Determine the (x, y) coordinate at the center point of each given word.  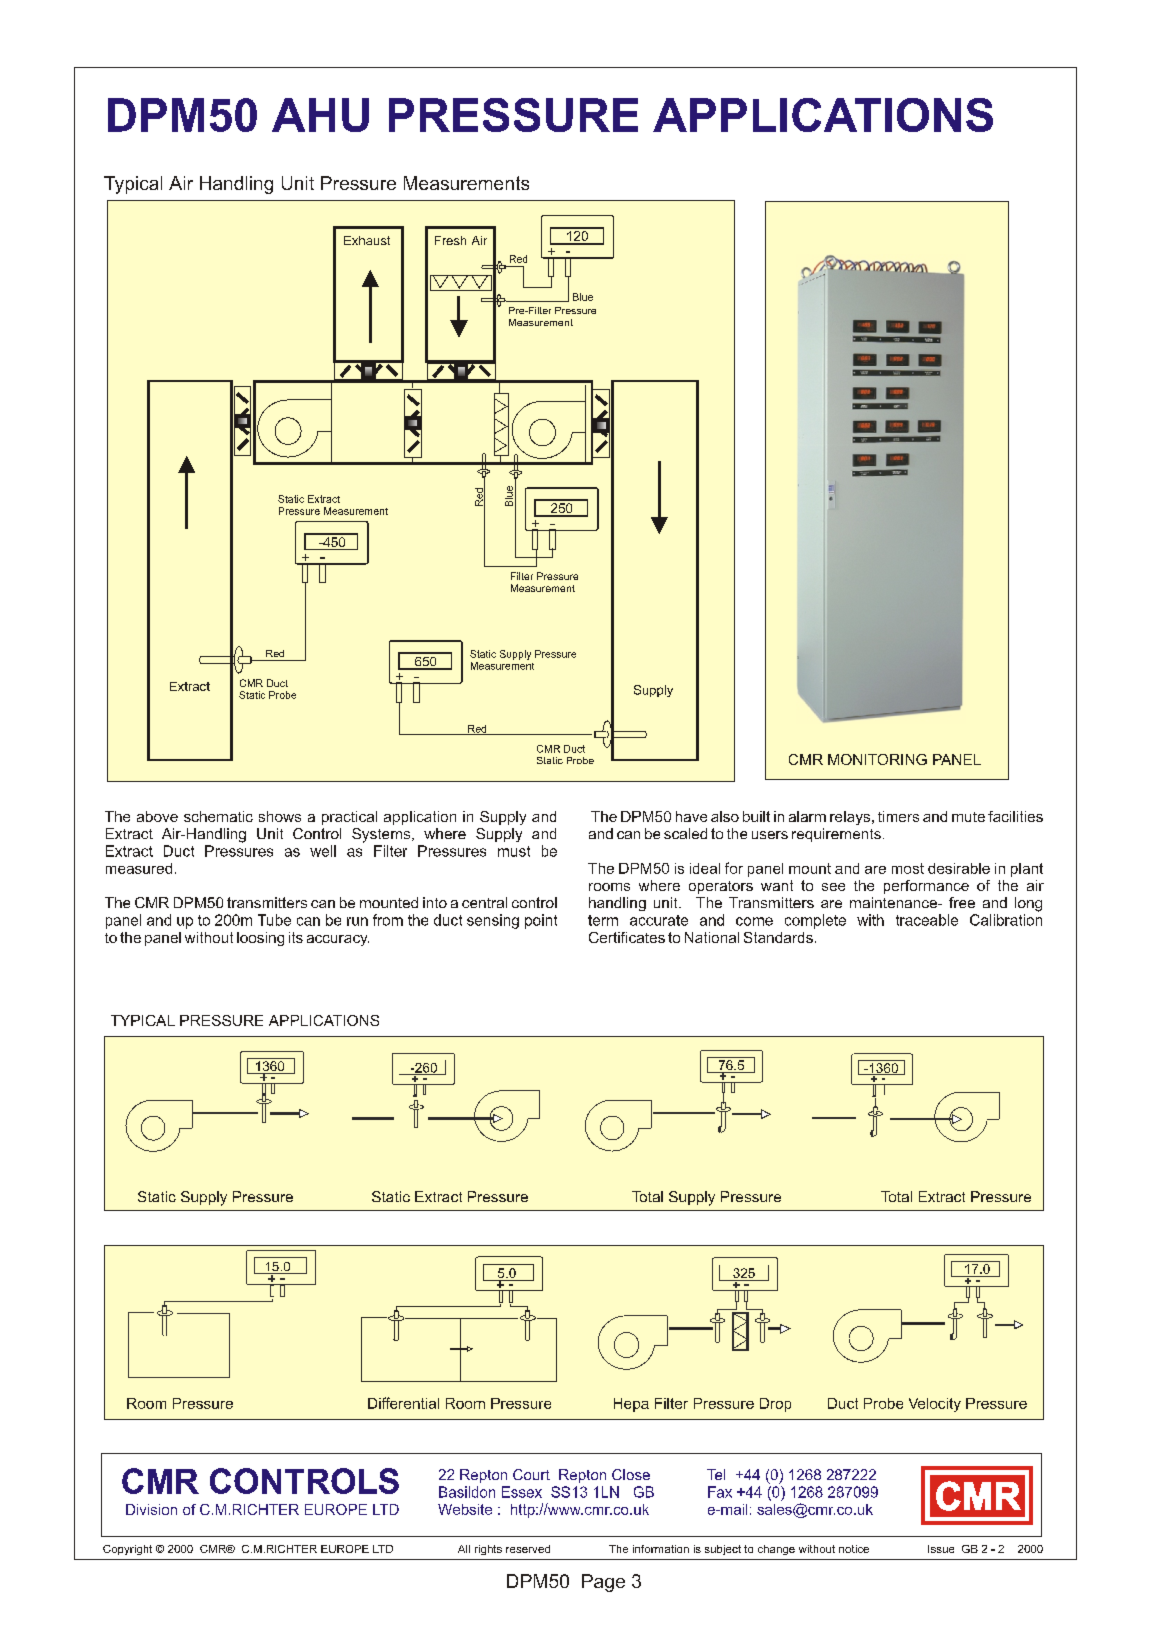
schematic (218, 816)
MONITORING (877, 759)
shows (280, 816)
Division (151, 1509)
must (514, 851)
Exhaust (367, 240)
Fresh (450, 240)
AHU (320, 115)
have (691, 816)
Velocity (935, 1405)
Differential (403, 1403)
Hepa (631, 1405)
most (908, 868)
